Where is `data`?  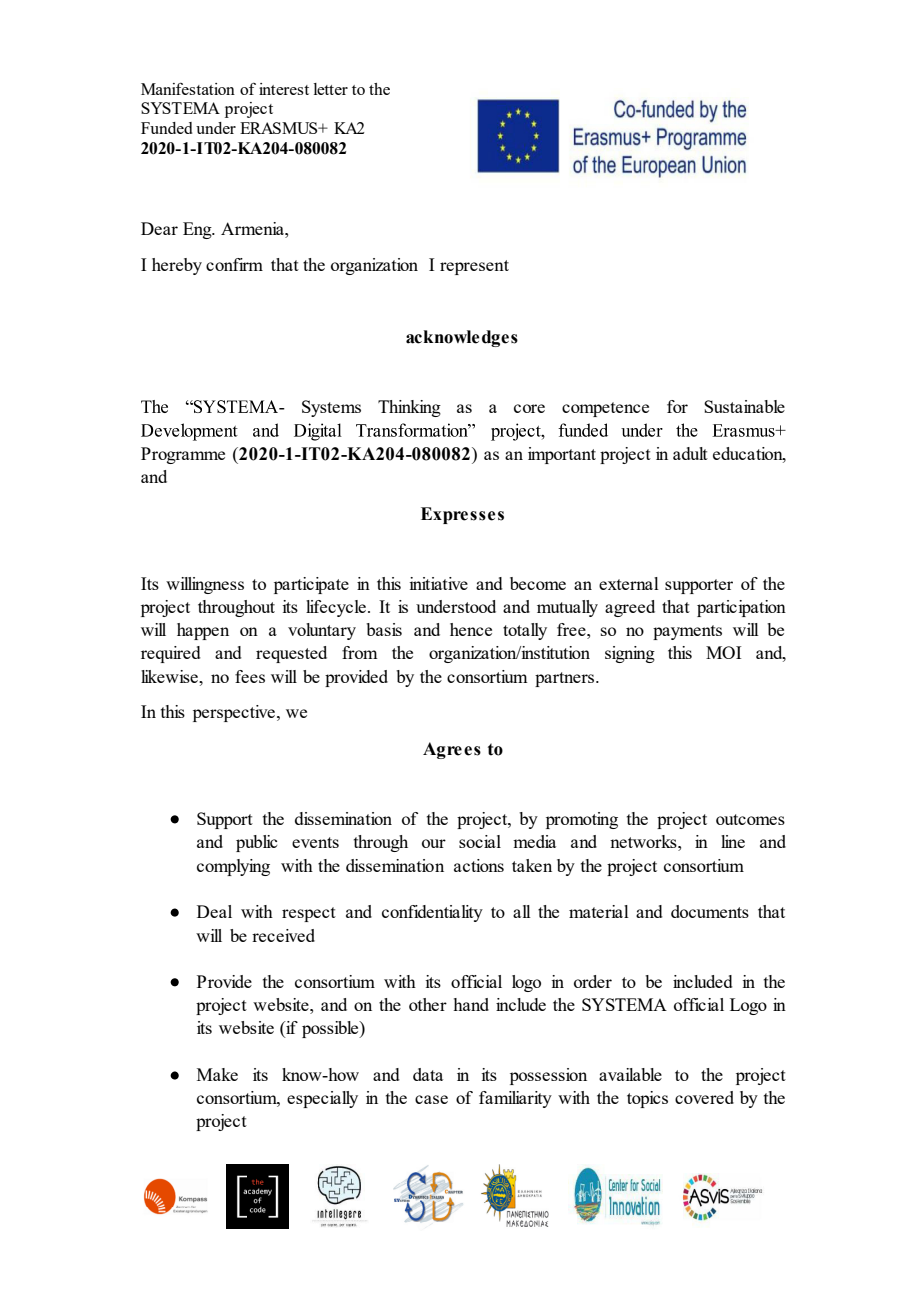 data is located at coordinates (428, 1074).
